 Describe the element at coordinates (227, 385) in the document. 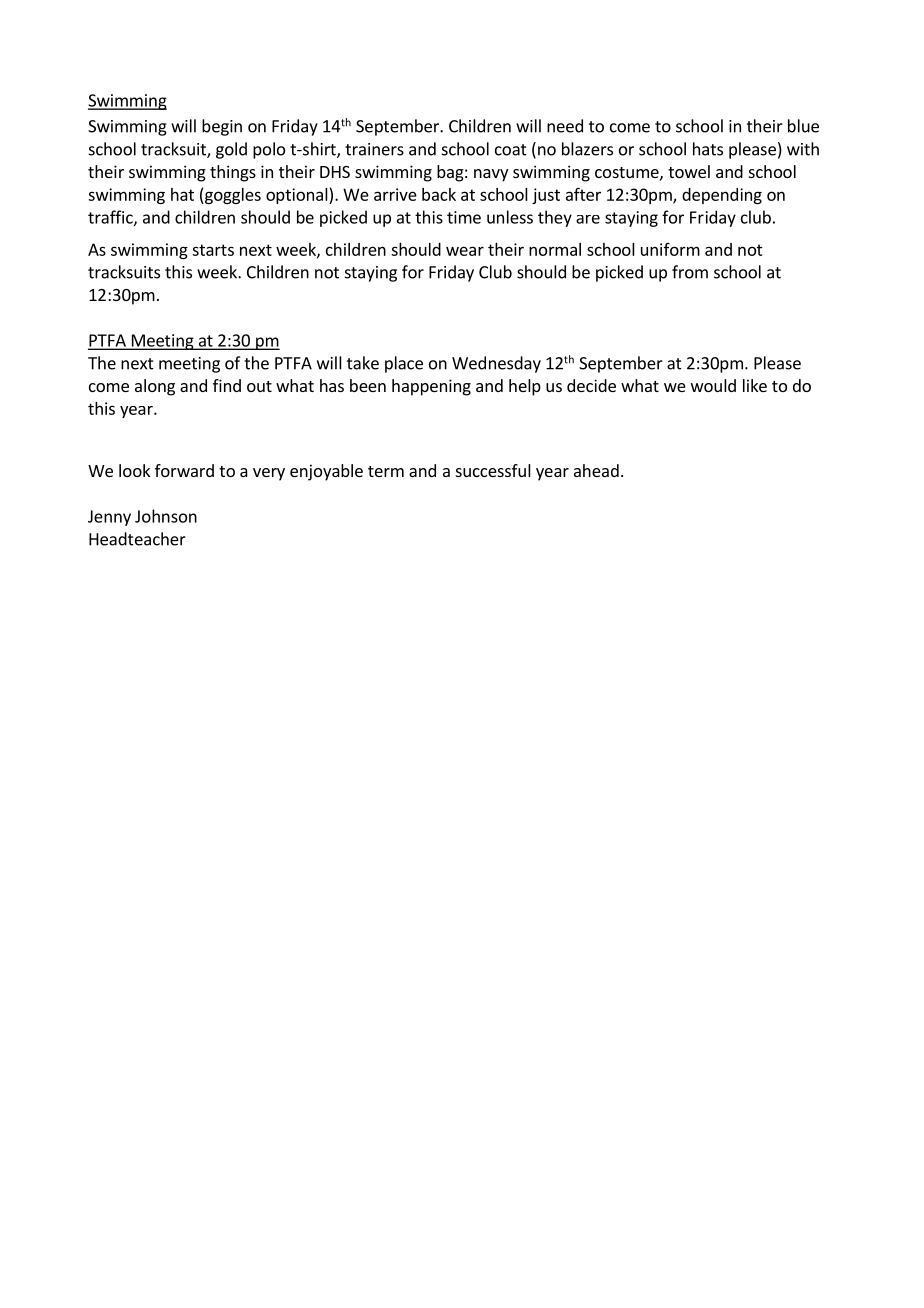

I see `find` at that location.
